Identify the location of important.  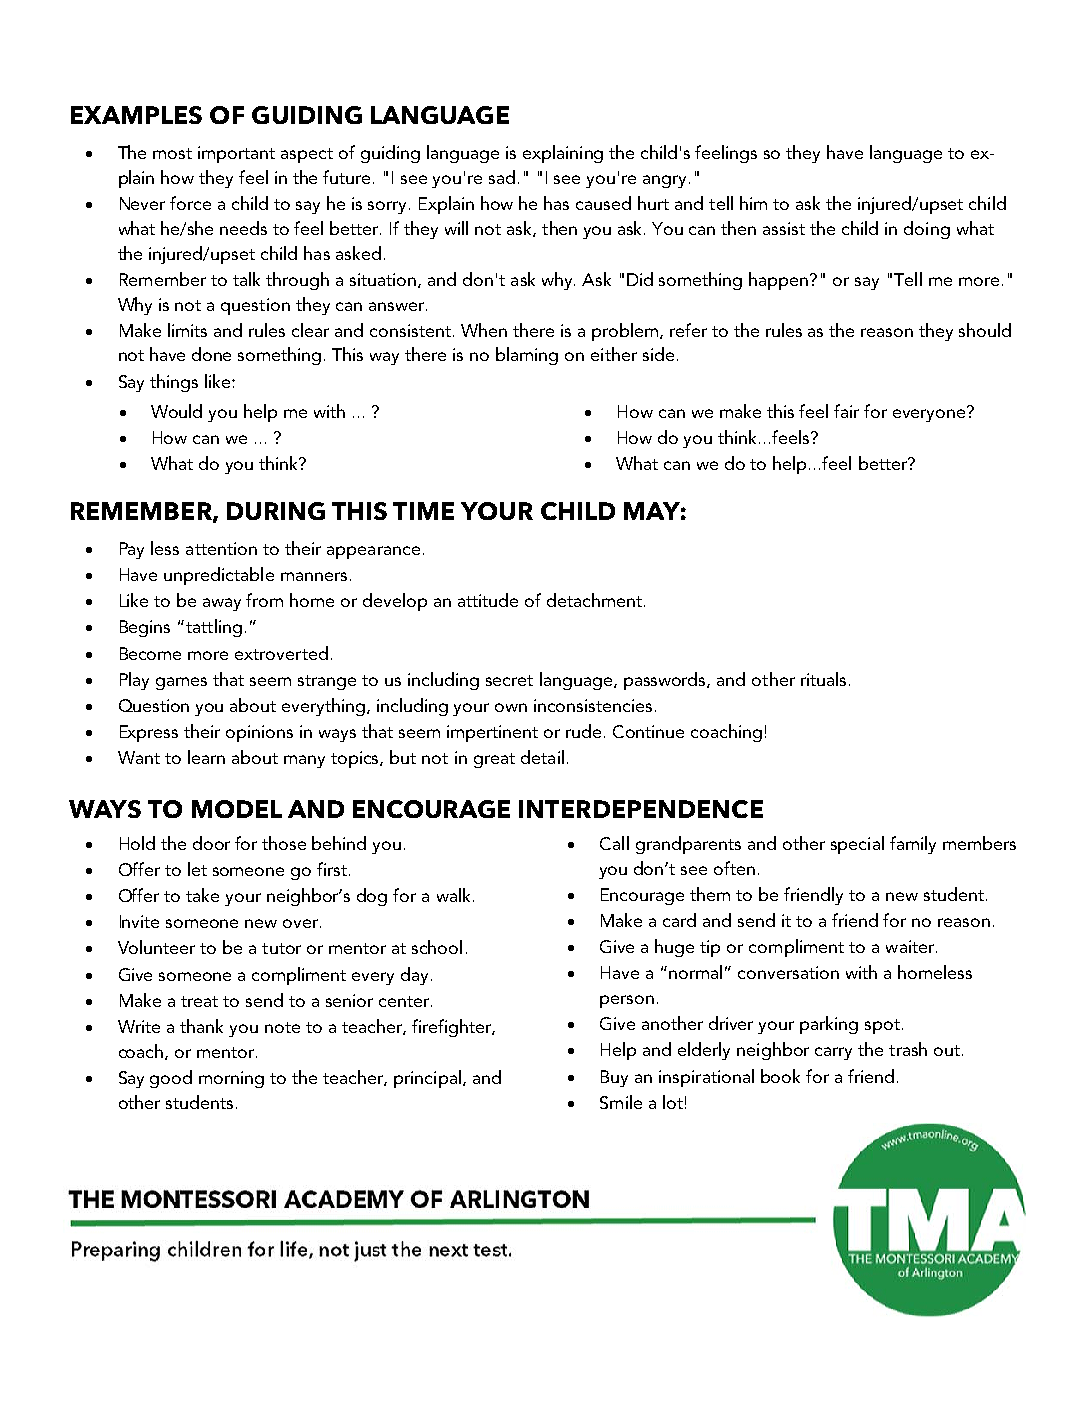
(236, 154).
